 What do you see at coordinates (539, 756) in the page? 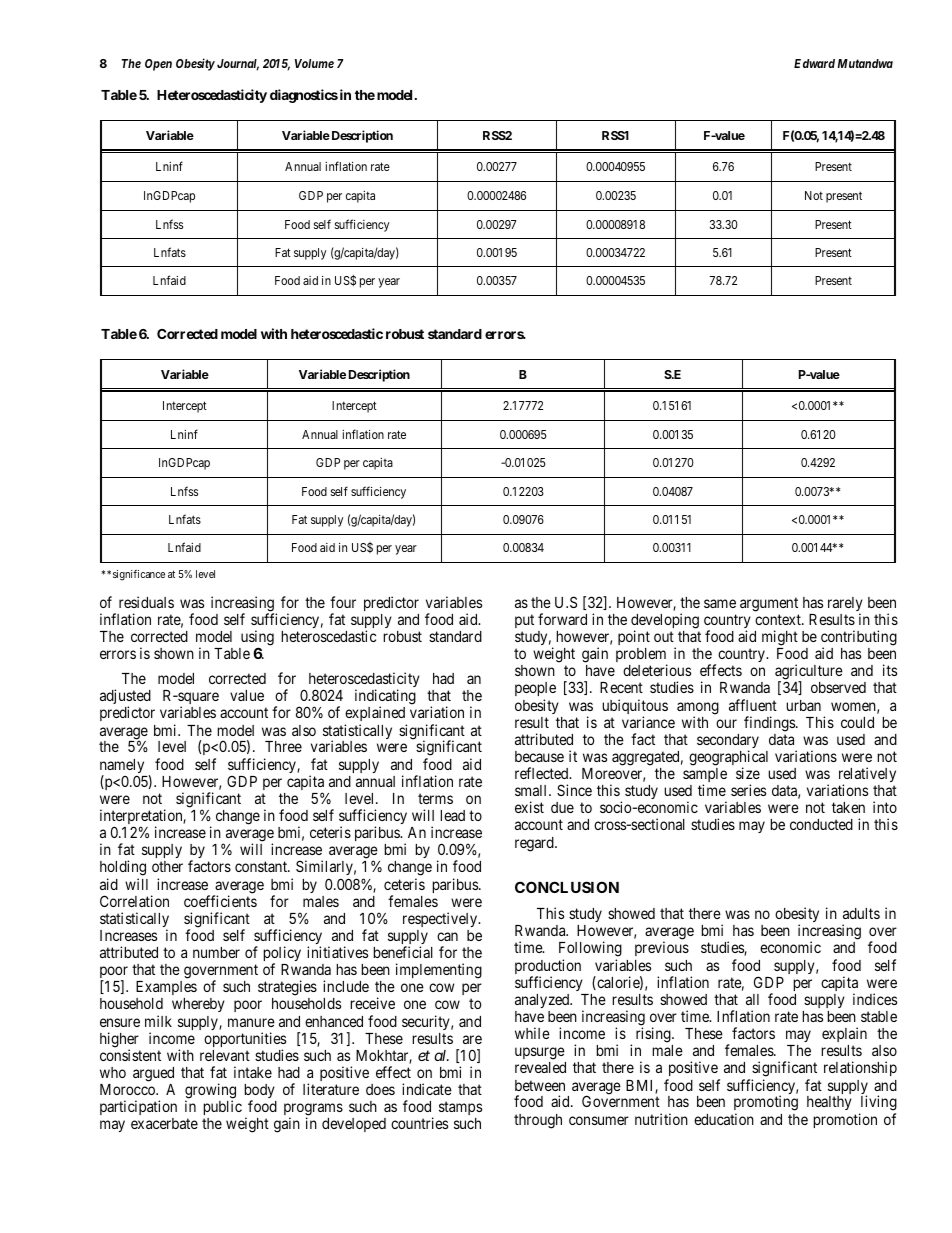
I see `because` at bounding box center [539, 756].
